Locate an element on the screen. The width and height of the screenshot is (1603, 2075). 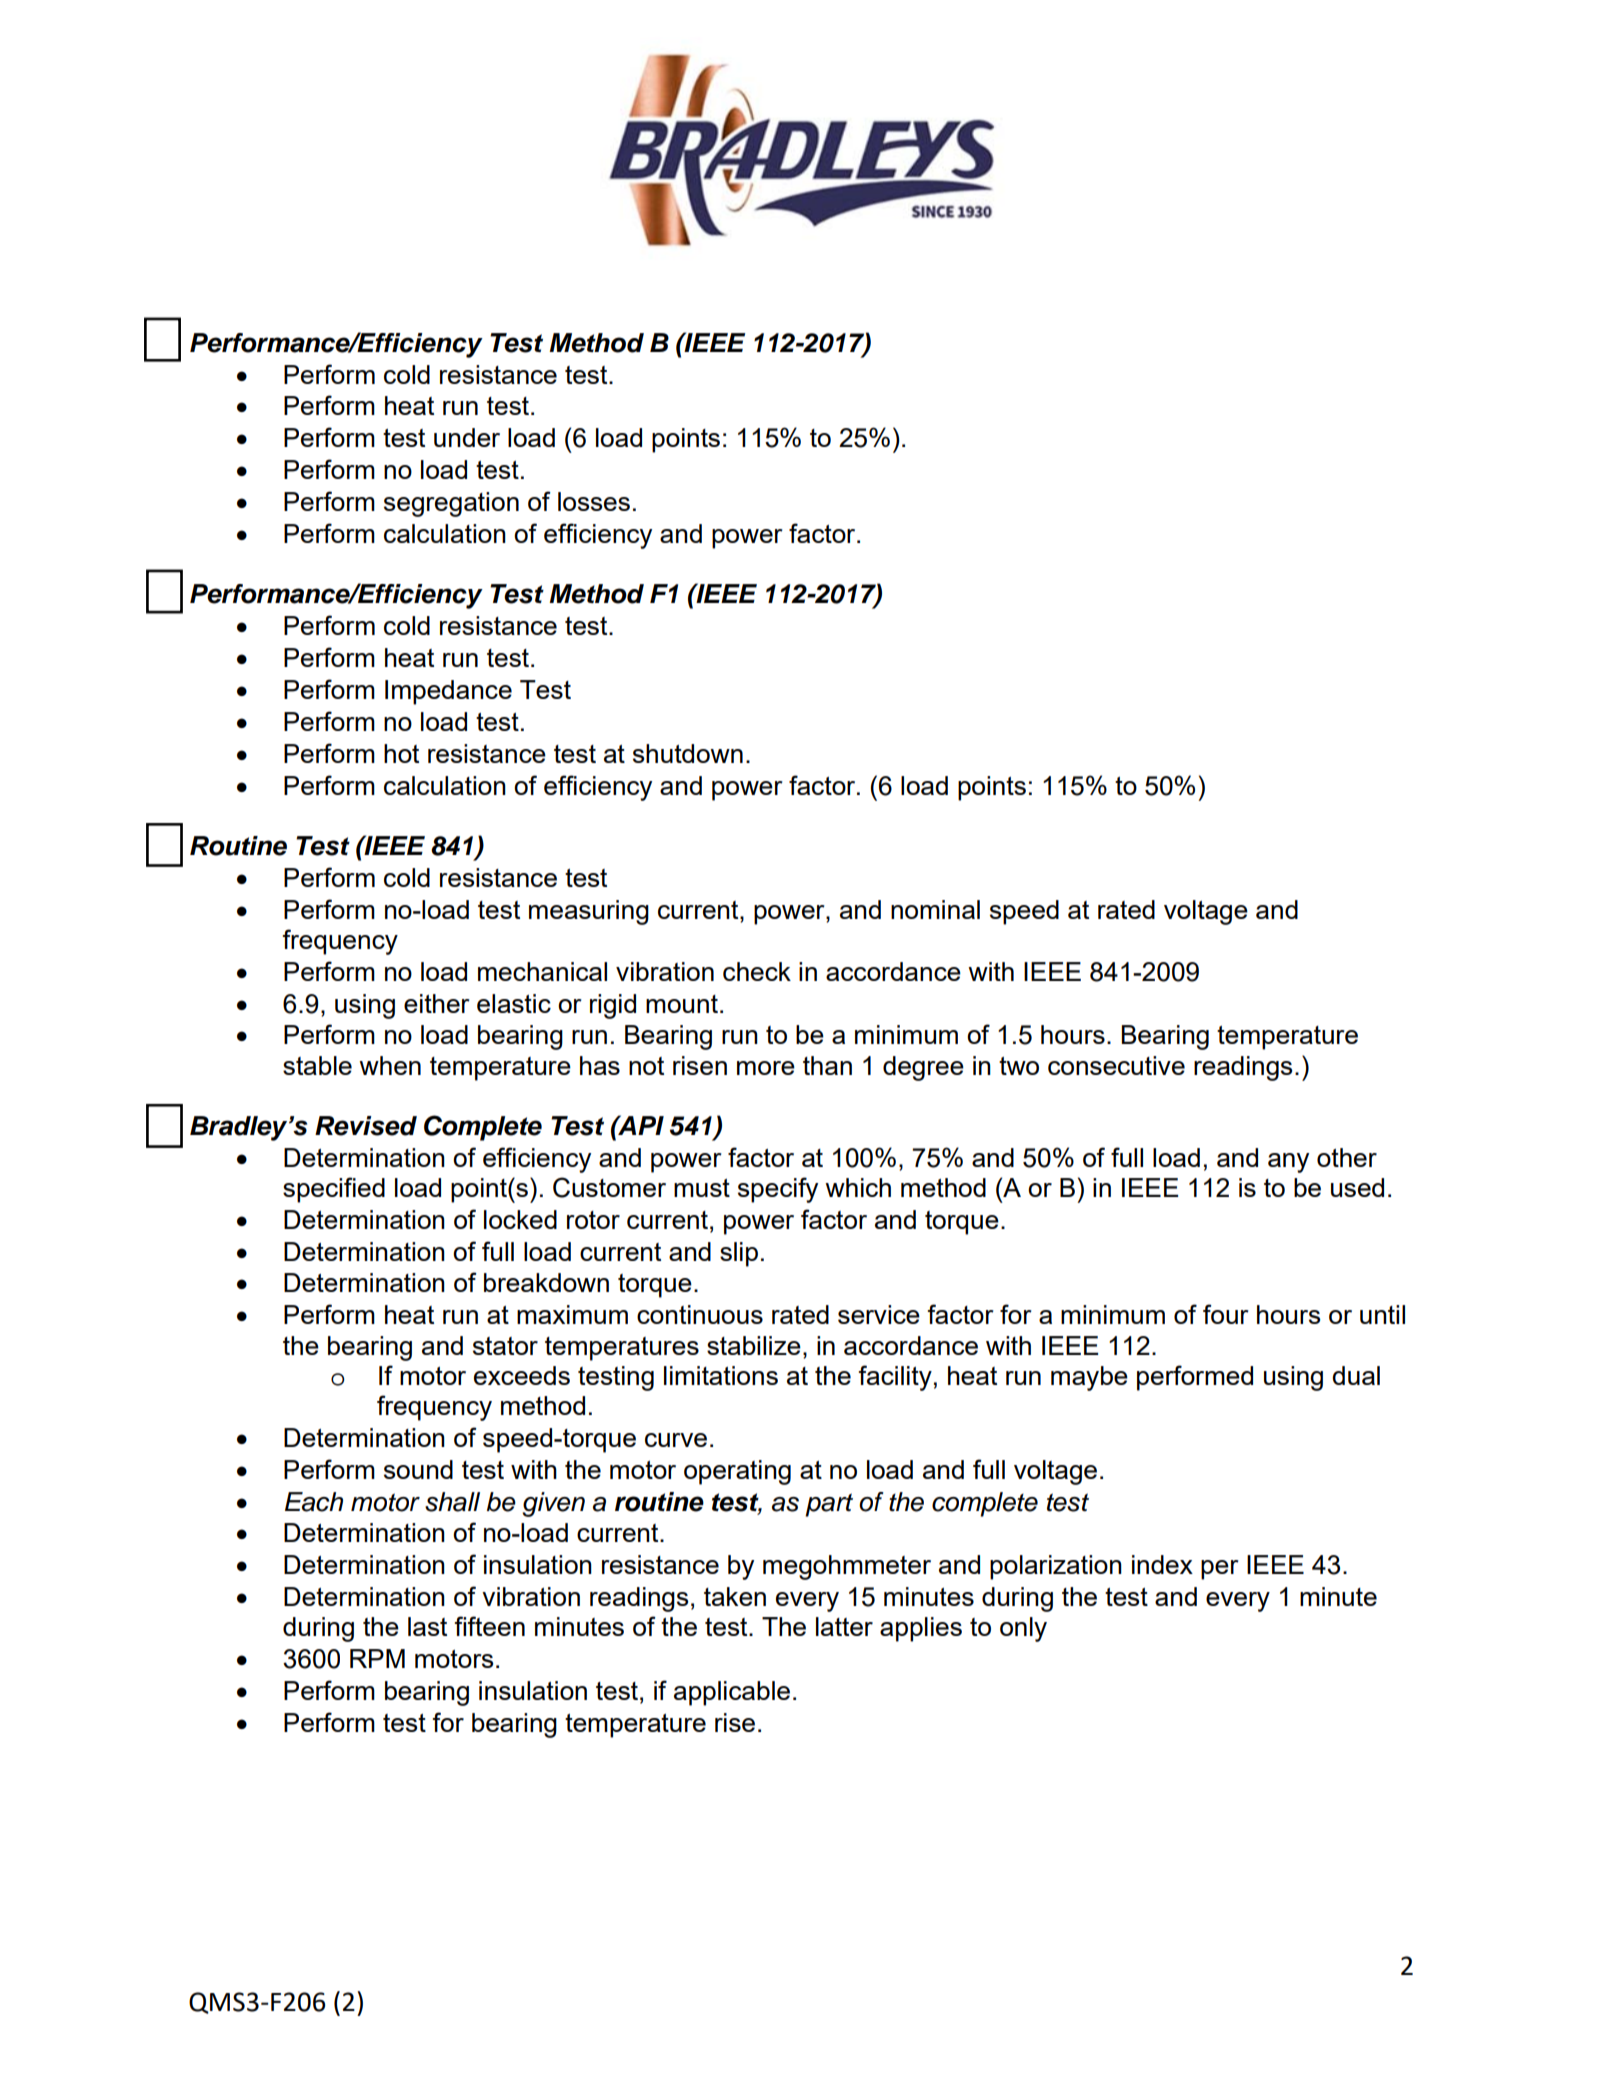
stator is located at coordinates (505, 1346).
